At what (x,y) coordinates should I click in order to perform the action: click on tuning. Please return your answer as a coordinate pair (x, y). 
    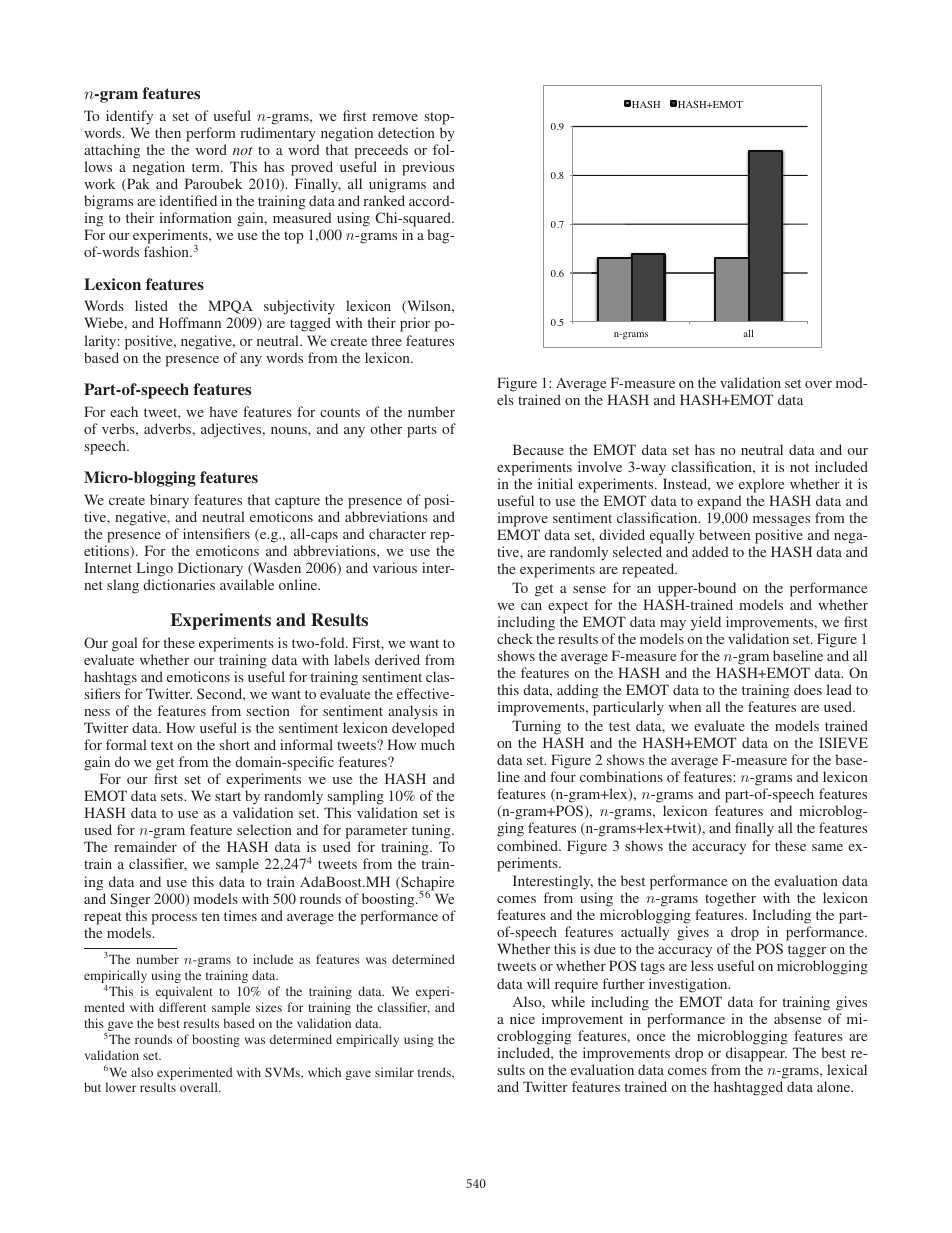
    Looking at the image, I should click on (432, 833).
